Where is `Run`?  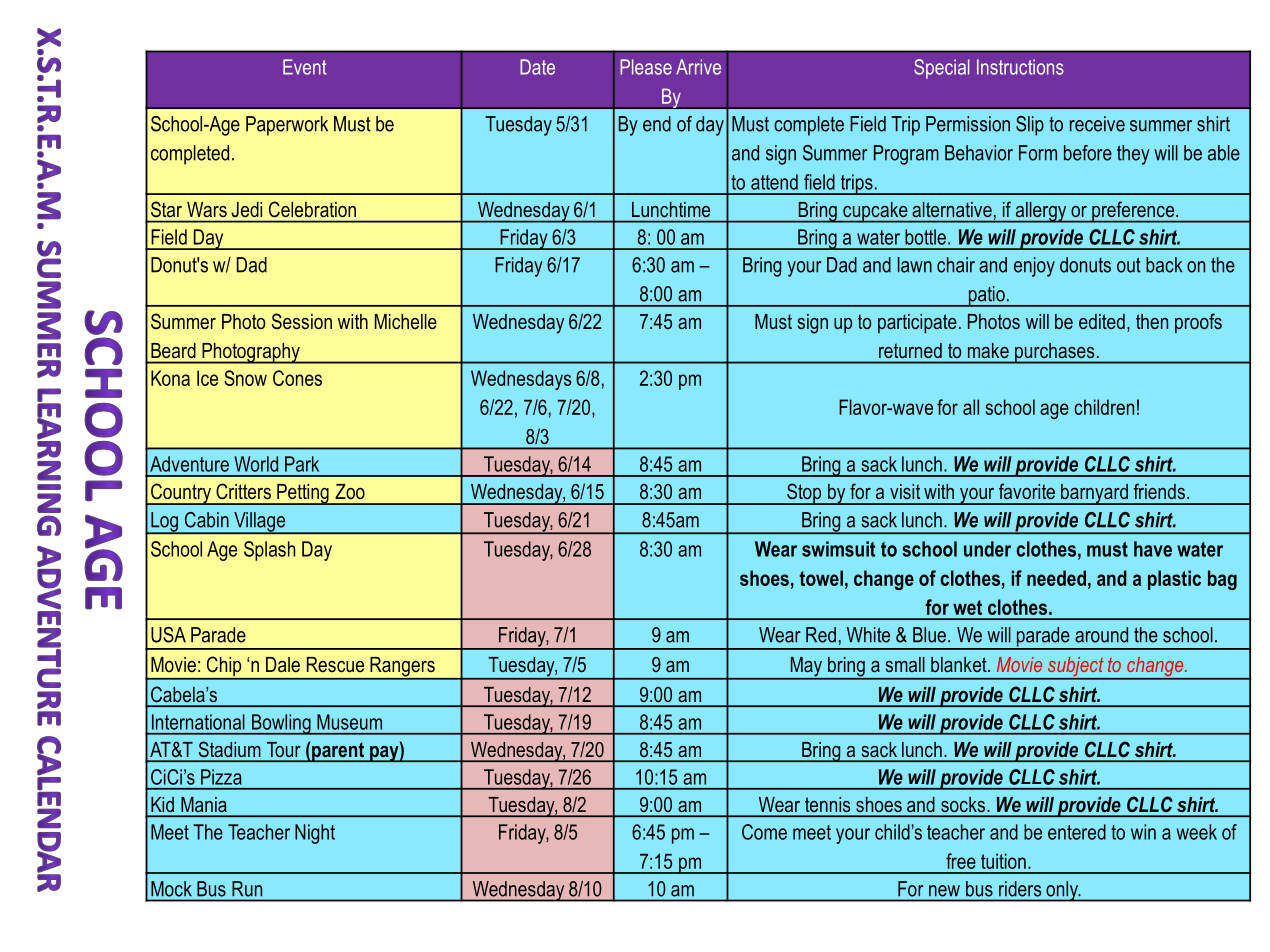 Run is located at coordinates (247, 889).
